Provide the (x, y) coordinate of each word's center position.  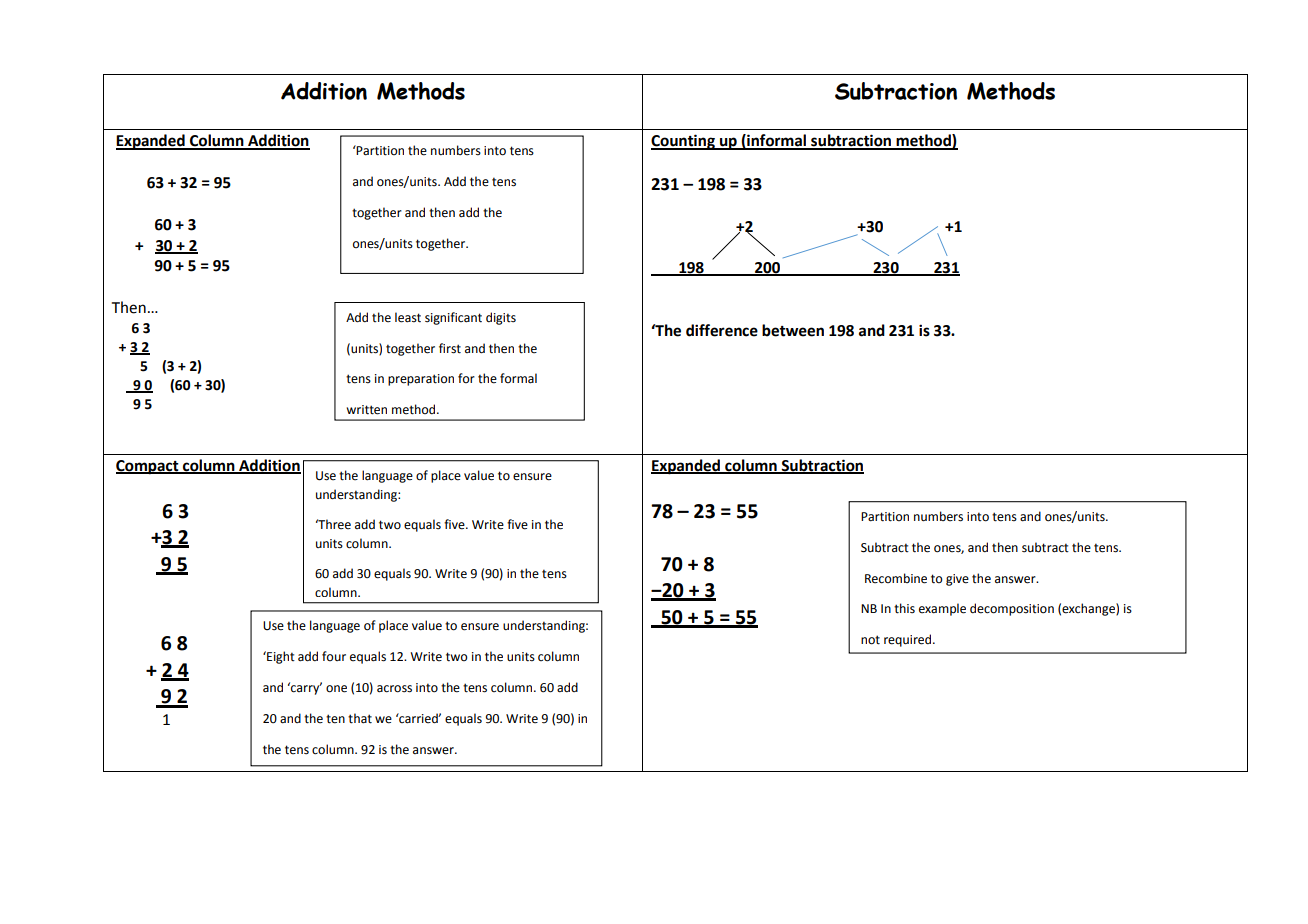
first (450, 348)
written (366, 410)
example (942, 609)
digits (501, 318)
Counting (684, 142)
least (408, 317)
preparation (421, 380)
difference (722, 330)
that (360, 718)
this (904, 608)
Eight (280, 657)
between (793, 330)
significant (453, 318)
